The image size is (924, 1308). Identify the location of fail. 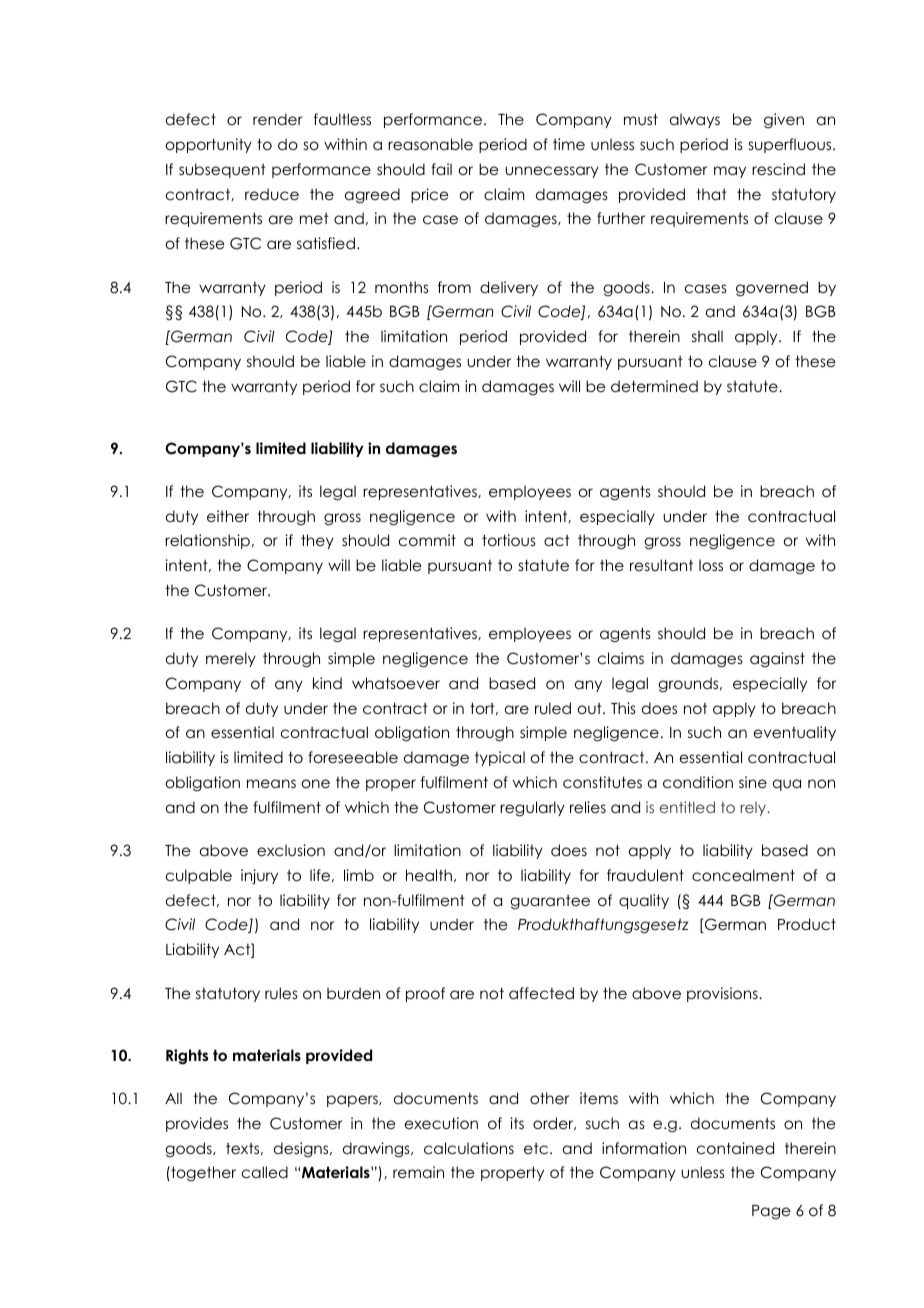
(441, 169).
